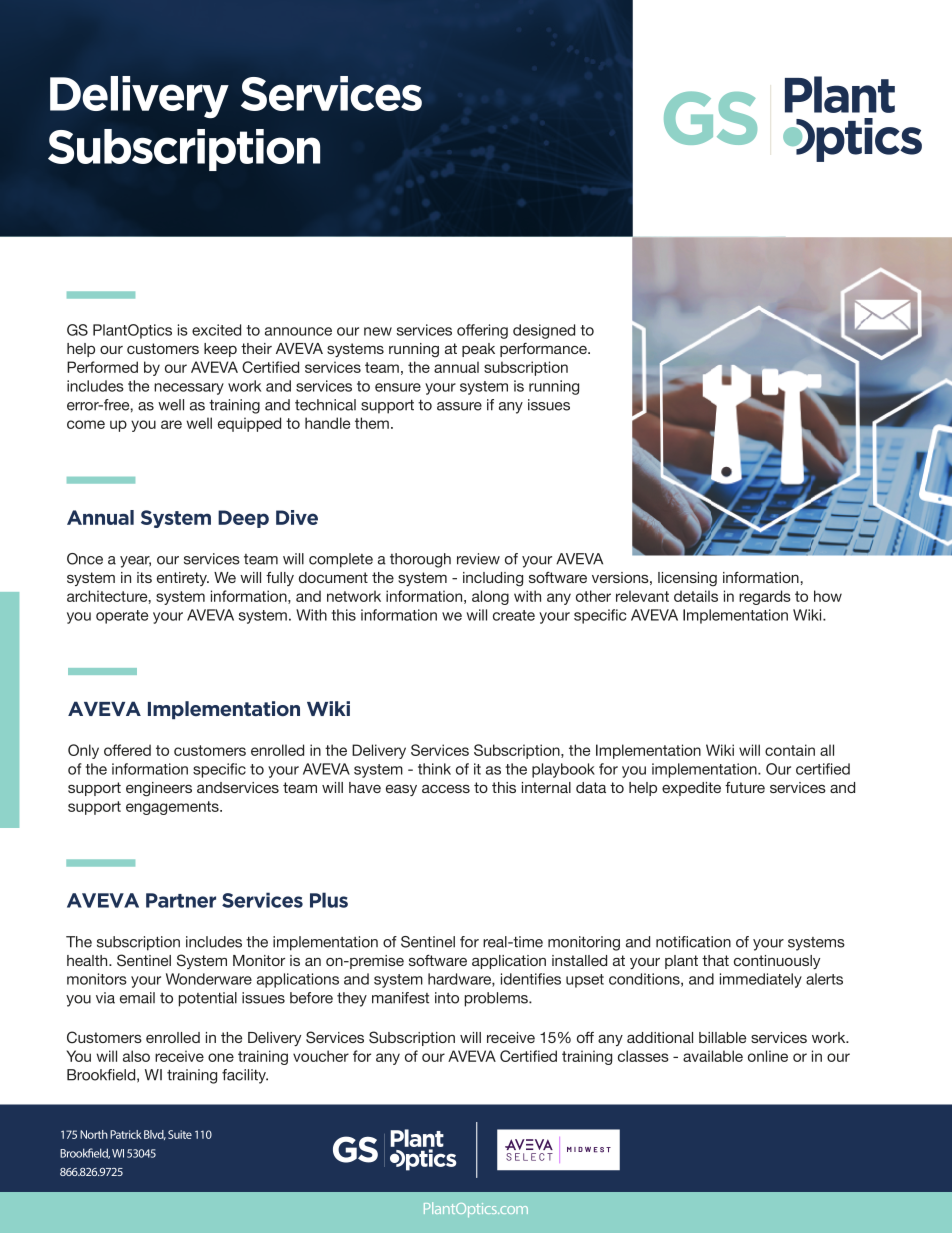 This screenshot has width=952, height=1233. Describe the element at coordinates (790, 750) in the screenshot. I see `contain` at that location.
